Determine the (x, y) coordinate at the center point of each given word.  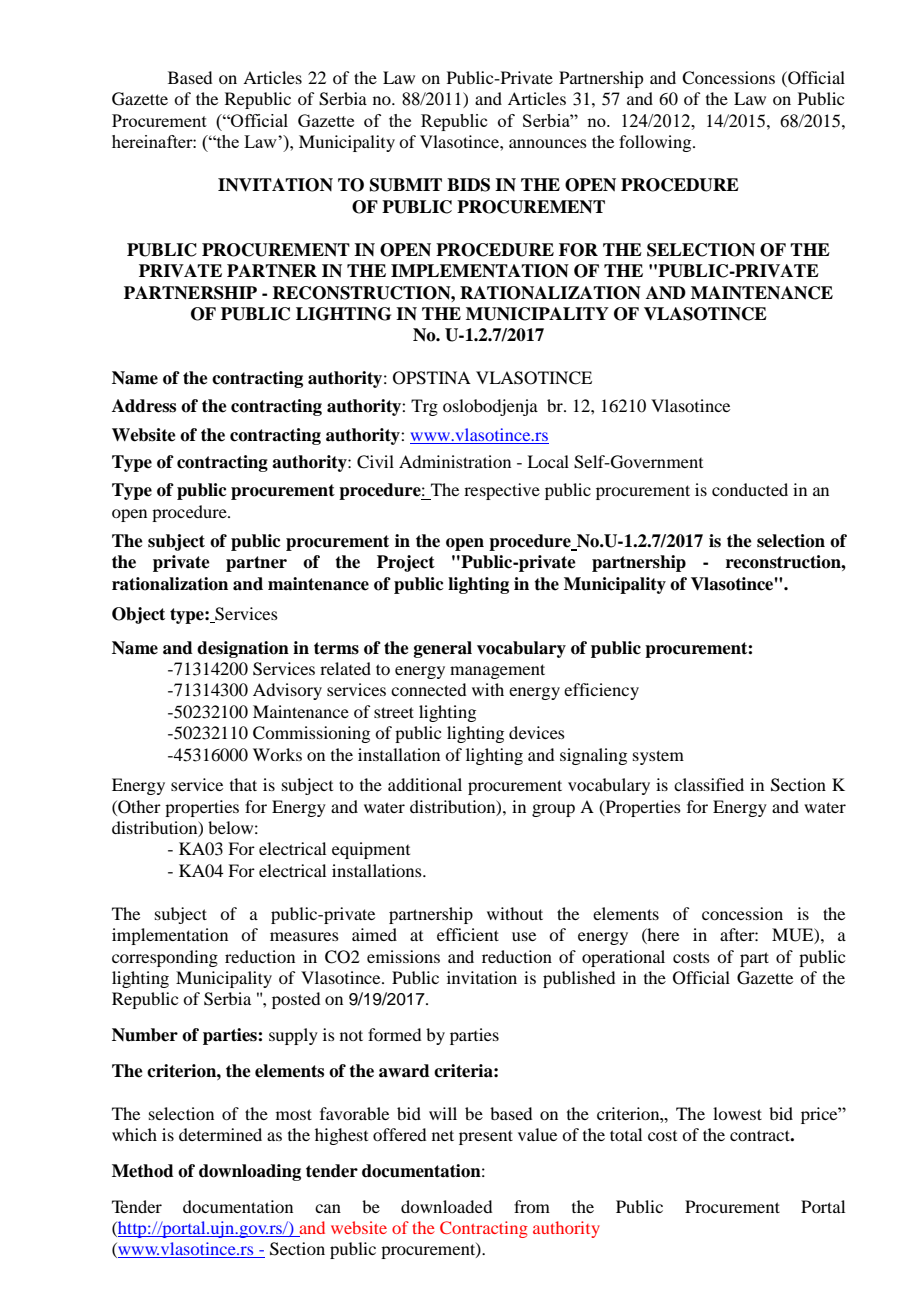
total (626, 1134)
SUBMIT (406, 185)
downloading (250, 1172)
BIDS (468, 185)
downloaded (446, 1206)
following (656, 143)
